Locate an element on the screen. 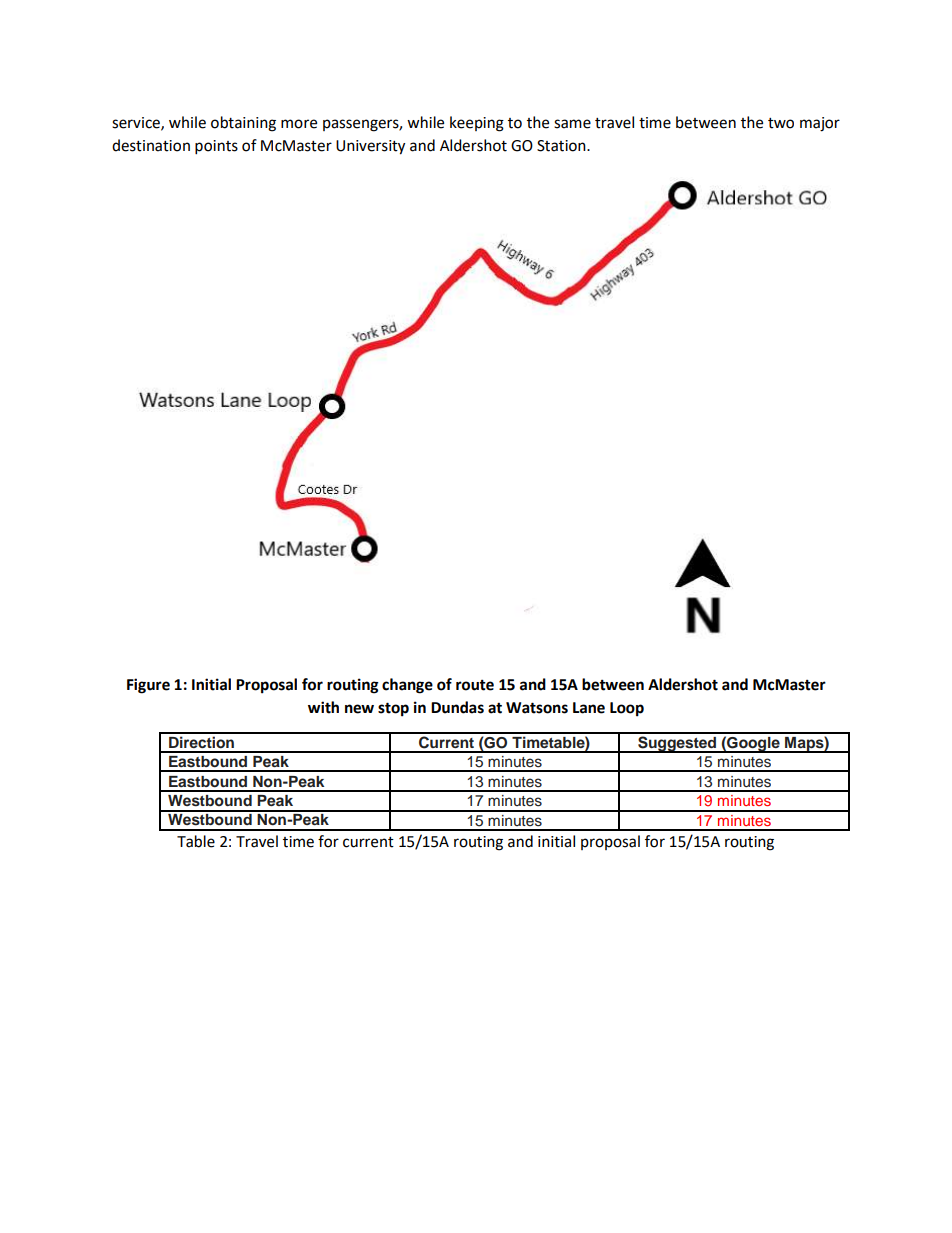  points is located at coordinates (216, 147).
